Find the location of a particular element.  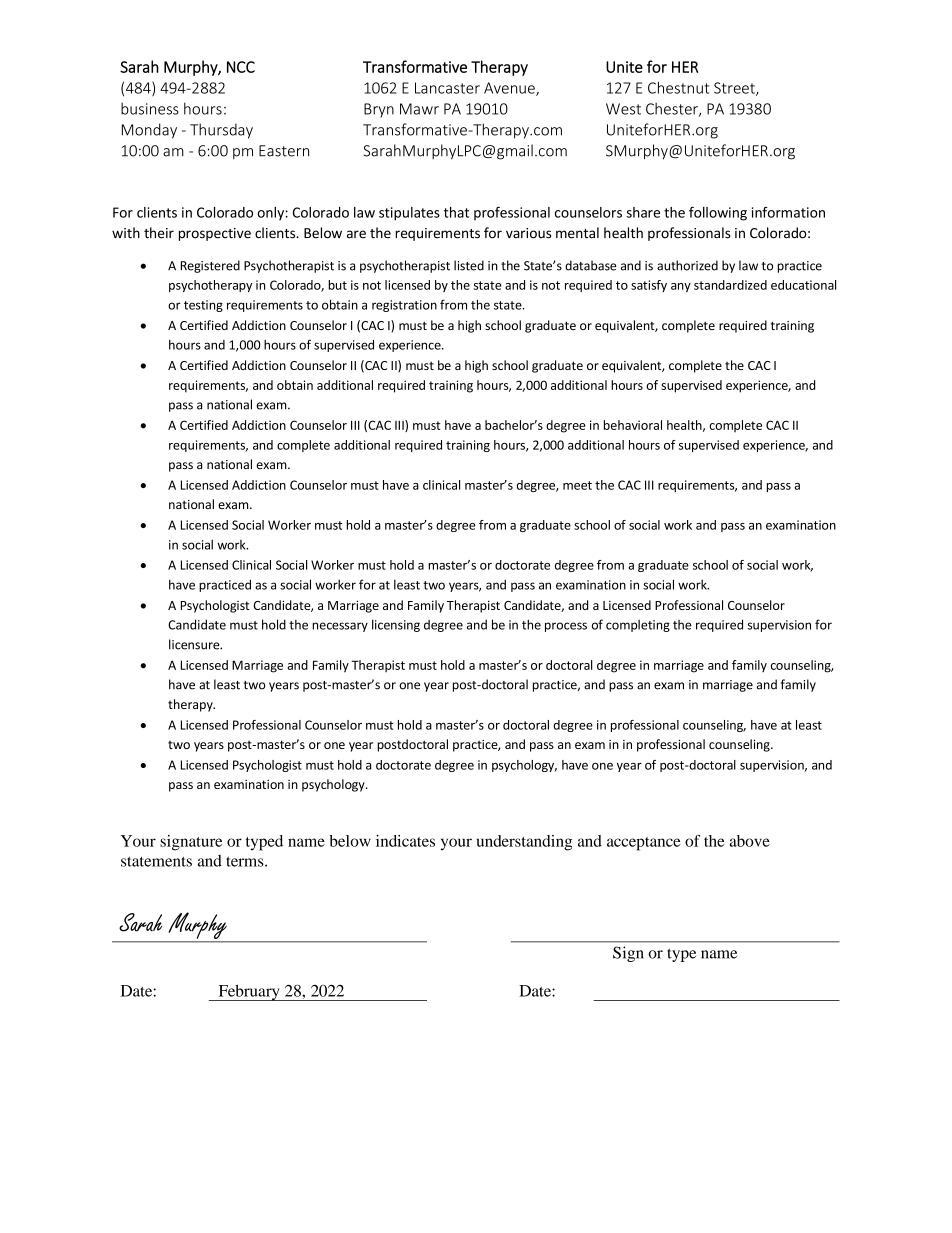

necessary is located at coordinates (340, 627).
